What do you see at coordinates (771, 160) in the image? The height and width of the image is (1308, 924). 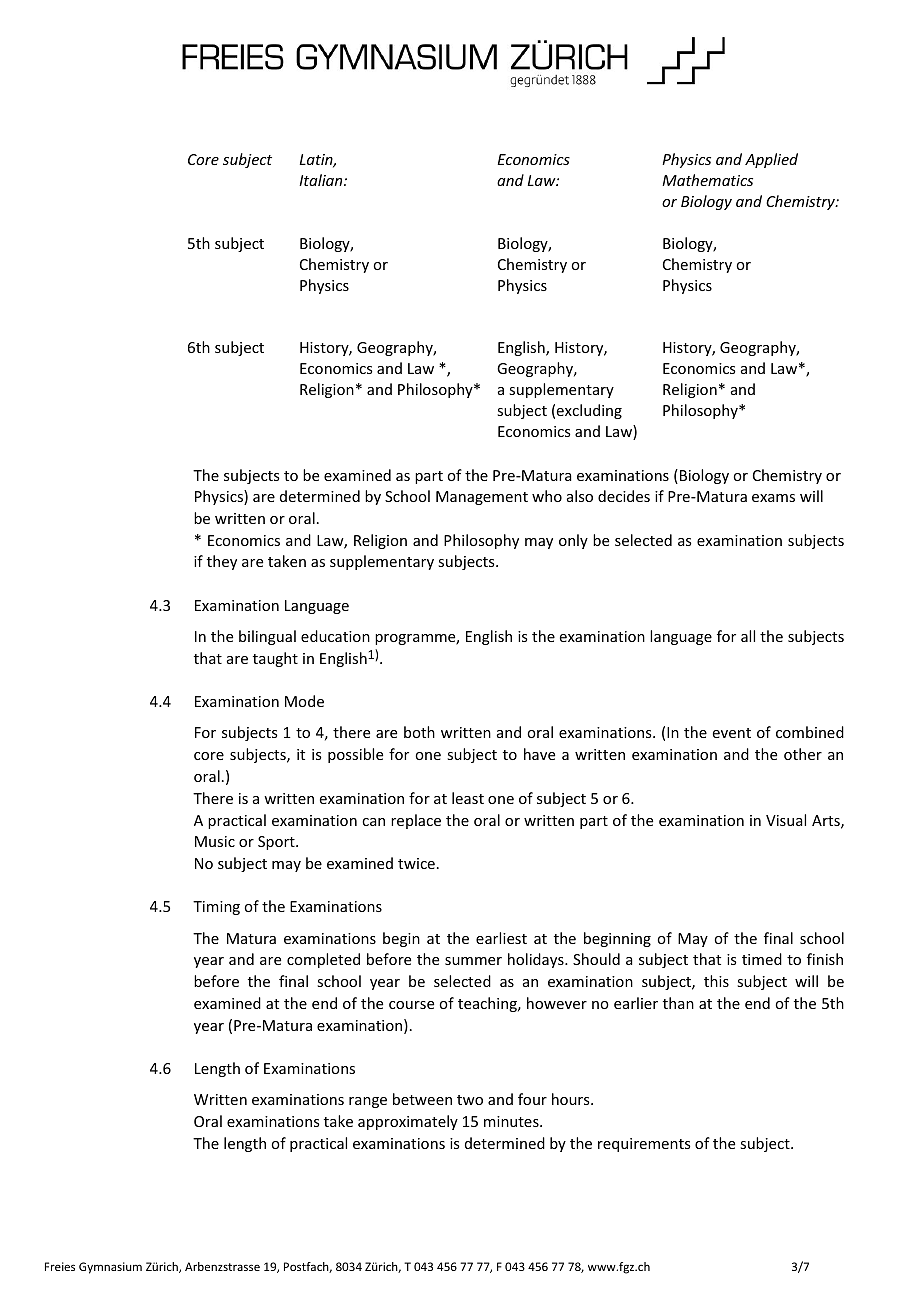 I see `Applied` at bounding box center [771, 160].
